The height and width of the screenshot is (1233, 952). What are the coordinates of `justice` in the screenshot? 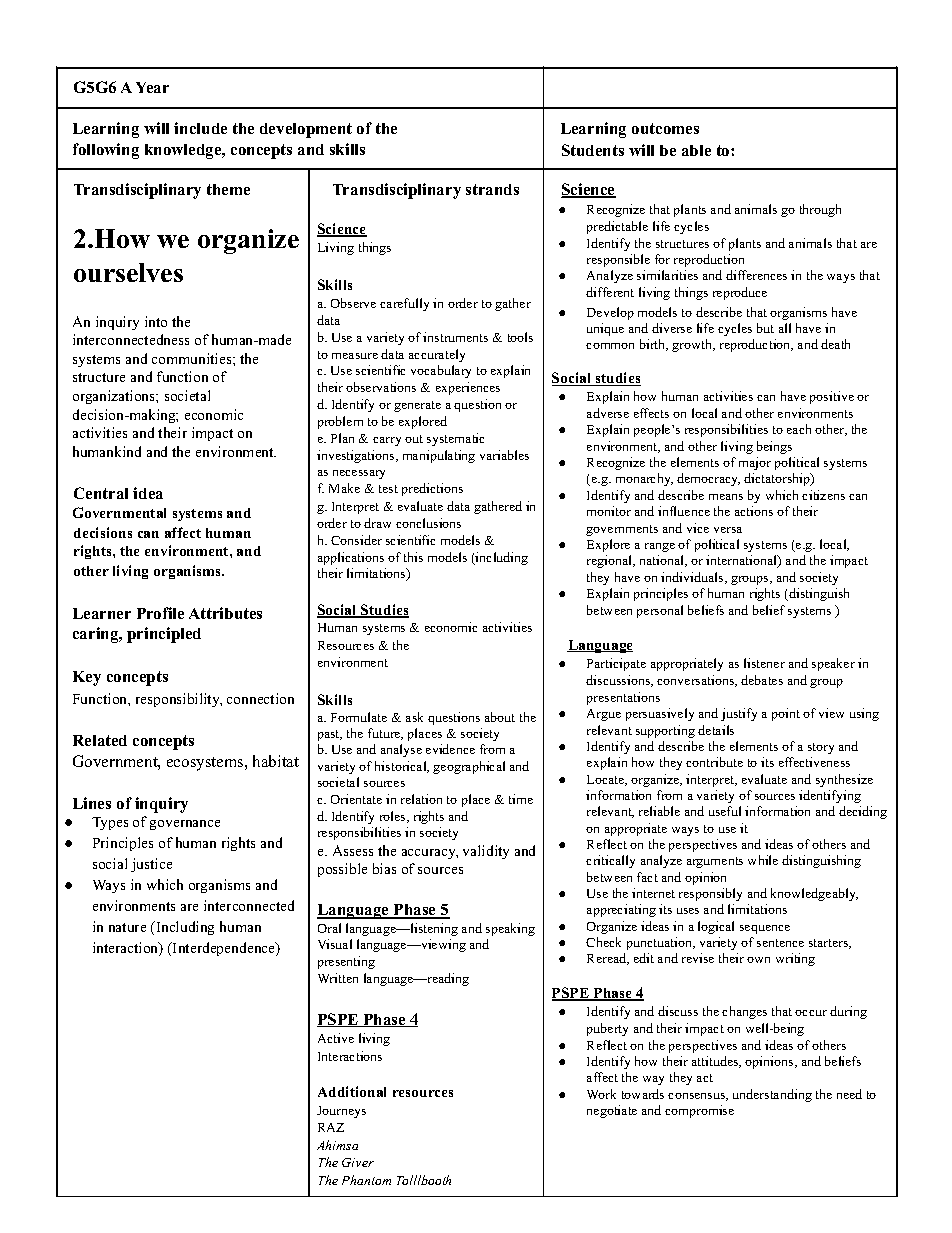 It's located at (151, 865).
